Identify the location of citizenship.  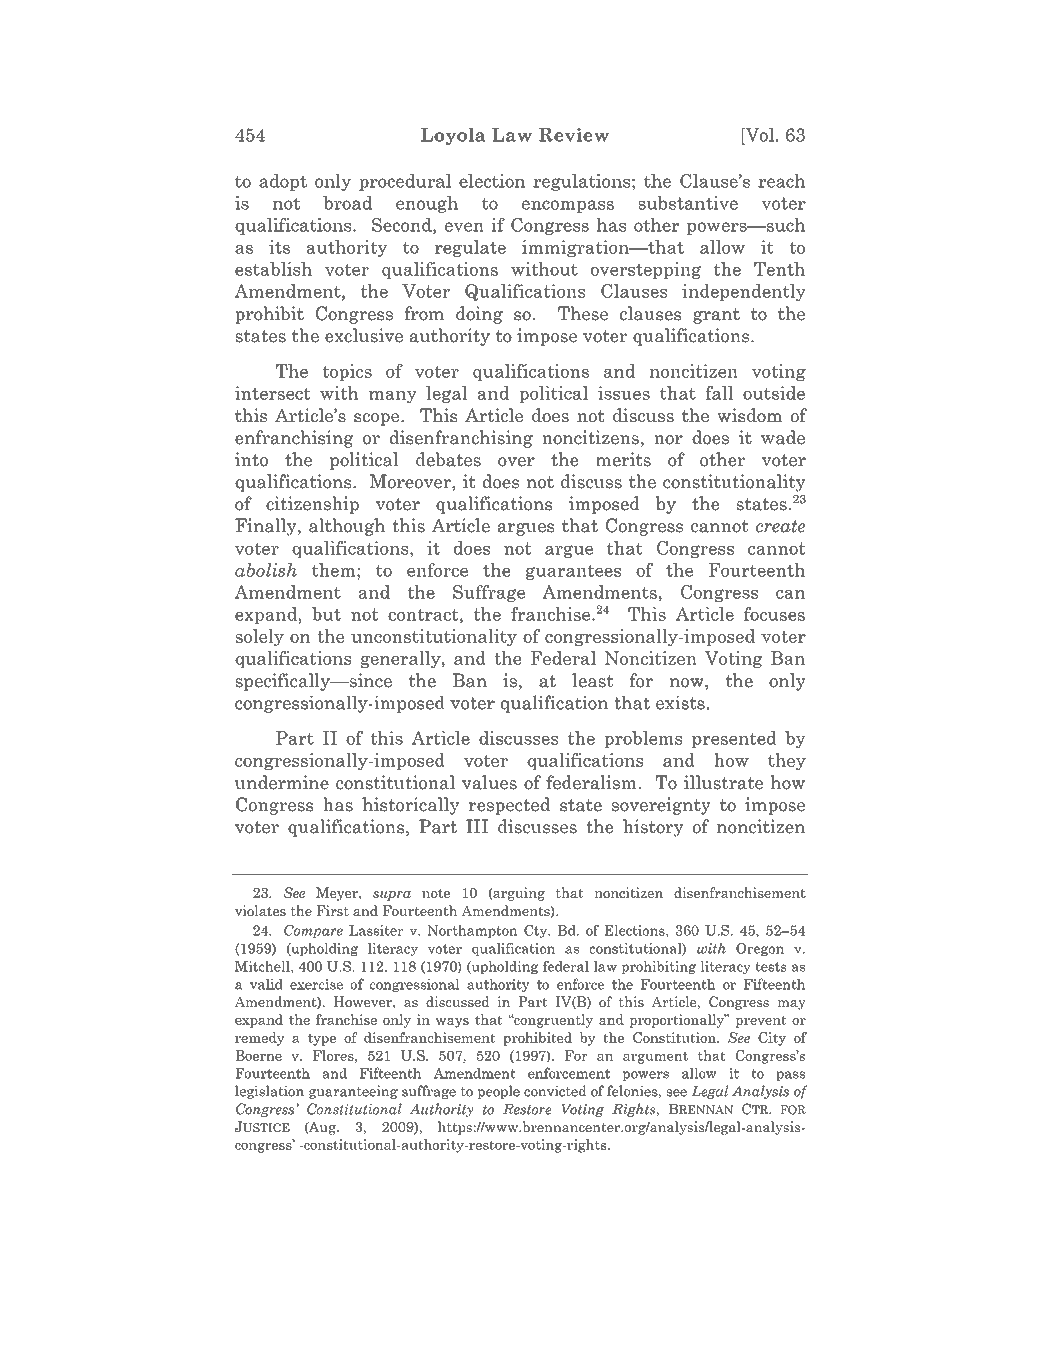
(312, 505).
